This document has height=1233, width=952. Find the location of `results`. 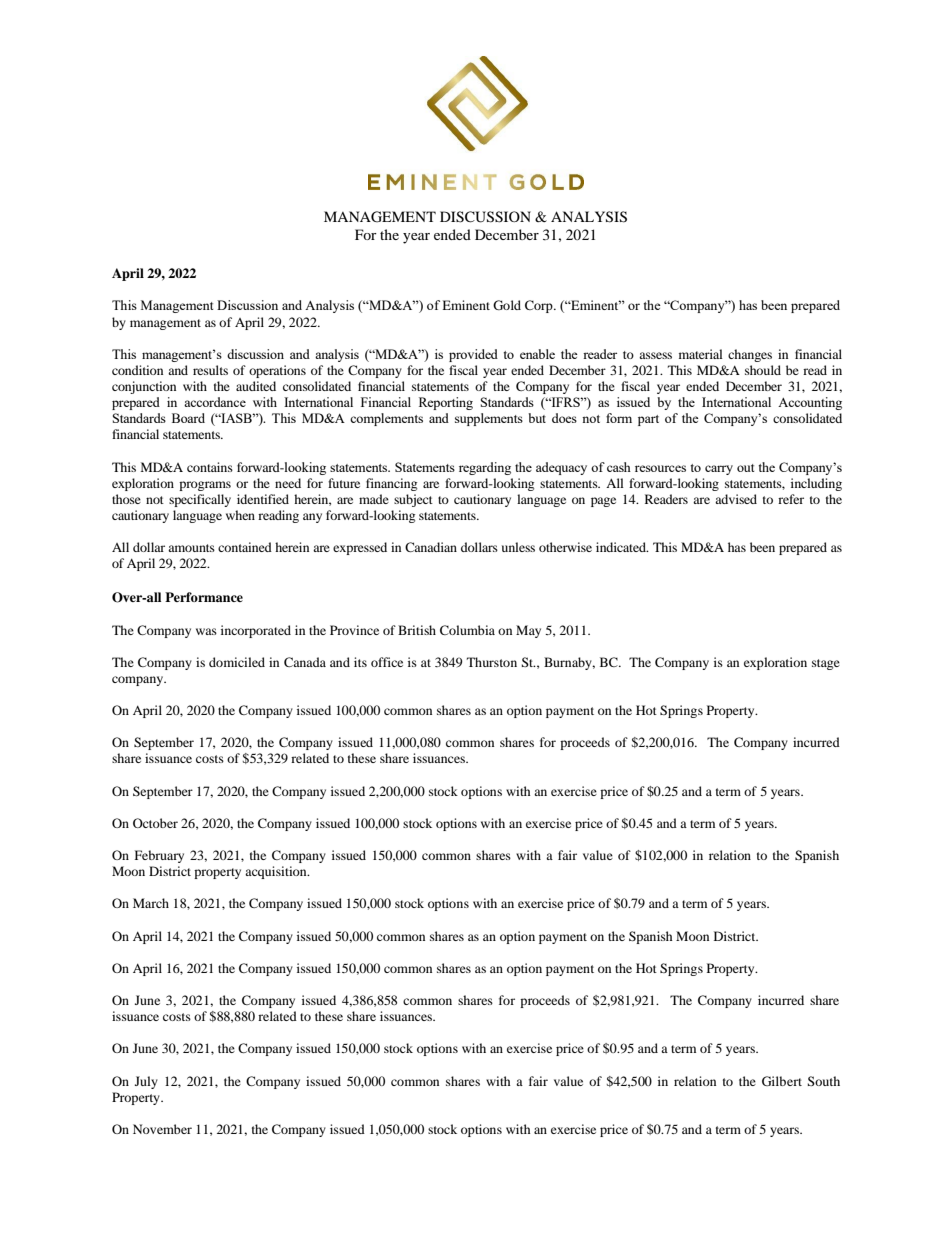

results is located at coordinates (210, 370).
